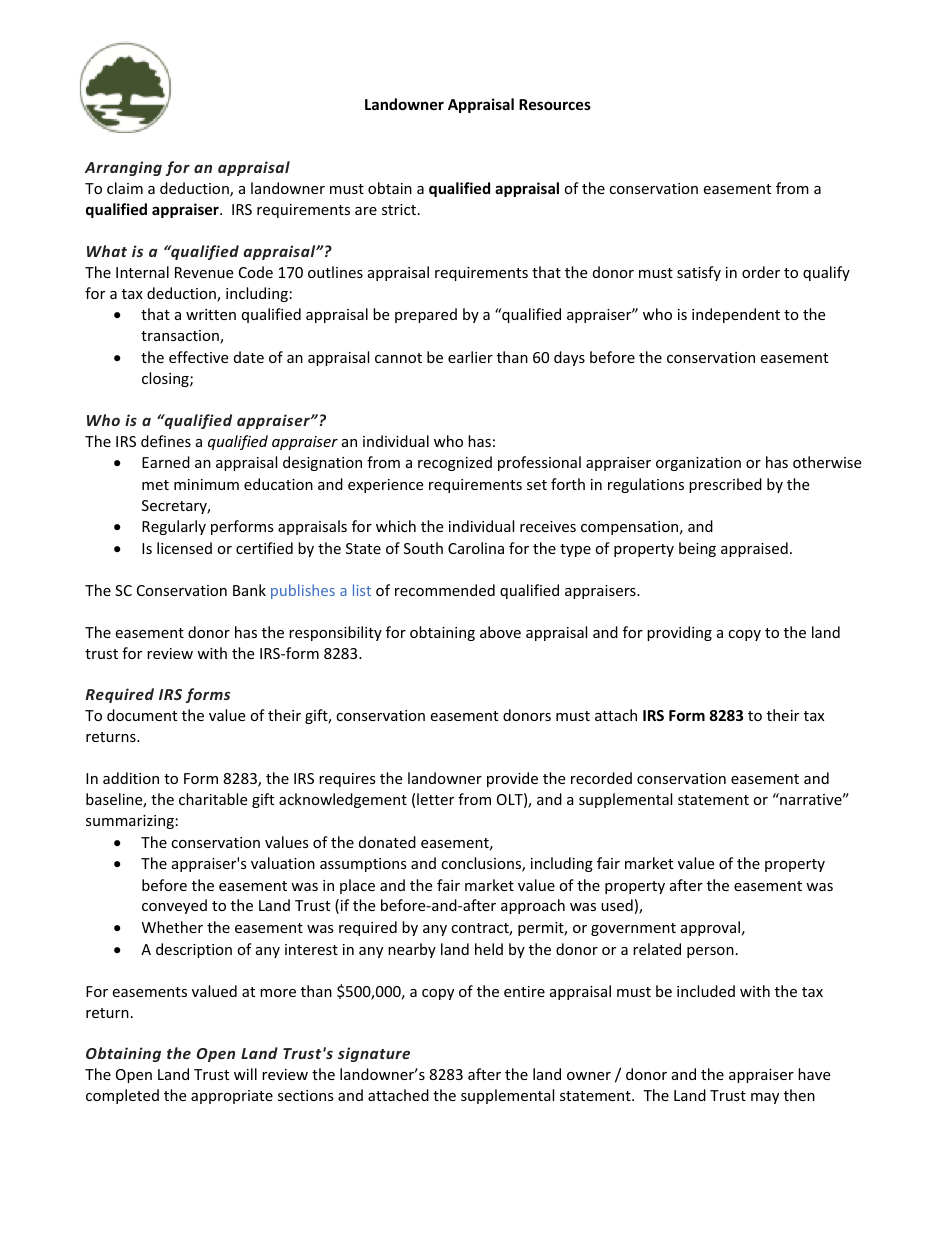 This screenshot has height=1233, width=952. Describe the element at coordinates (213, 799) in the screenshot. I see `charitable` at that location.
